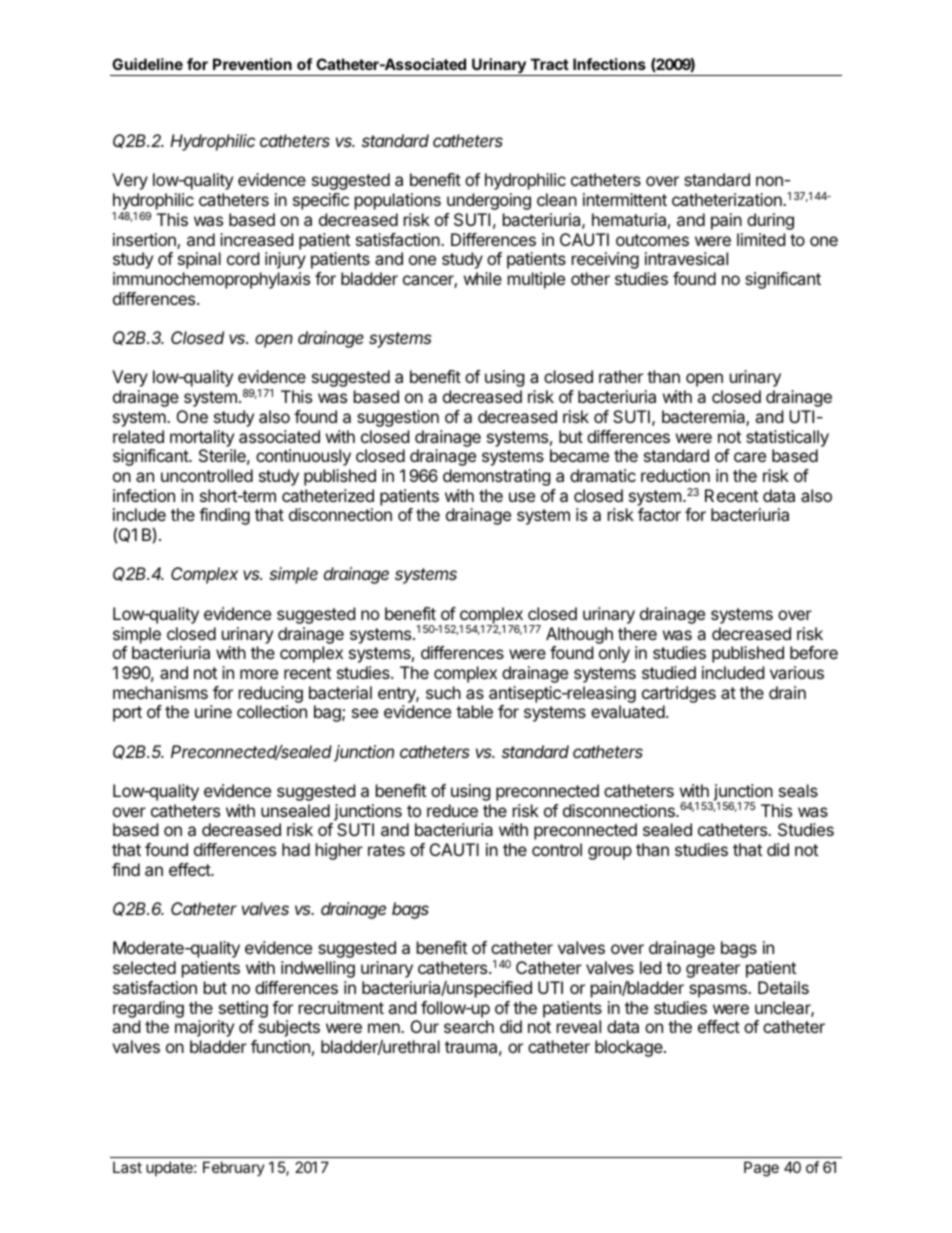 This image has width=952, height=1233. What do you see at coordinates (296, 849) in the image?
I see `had` at bounding box center [296, 849].
